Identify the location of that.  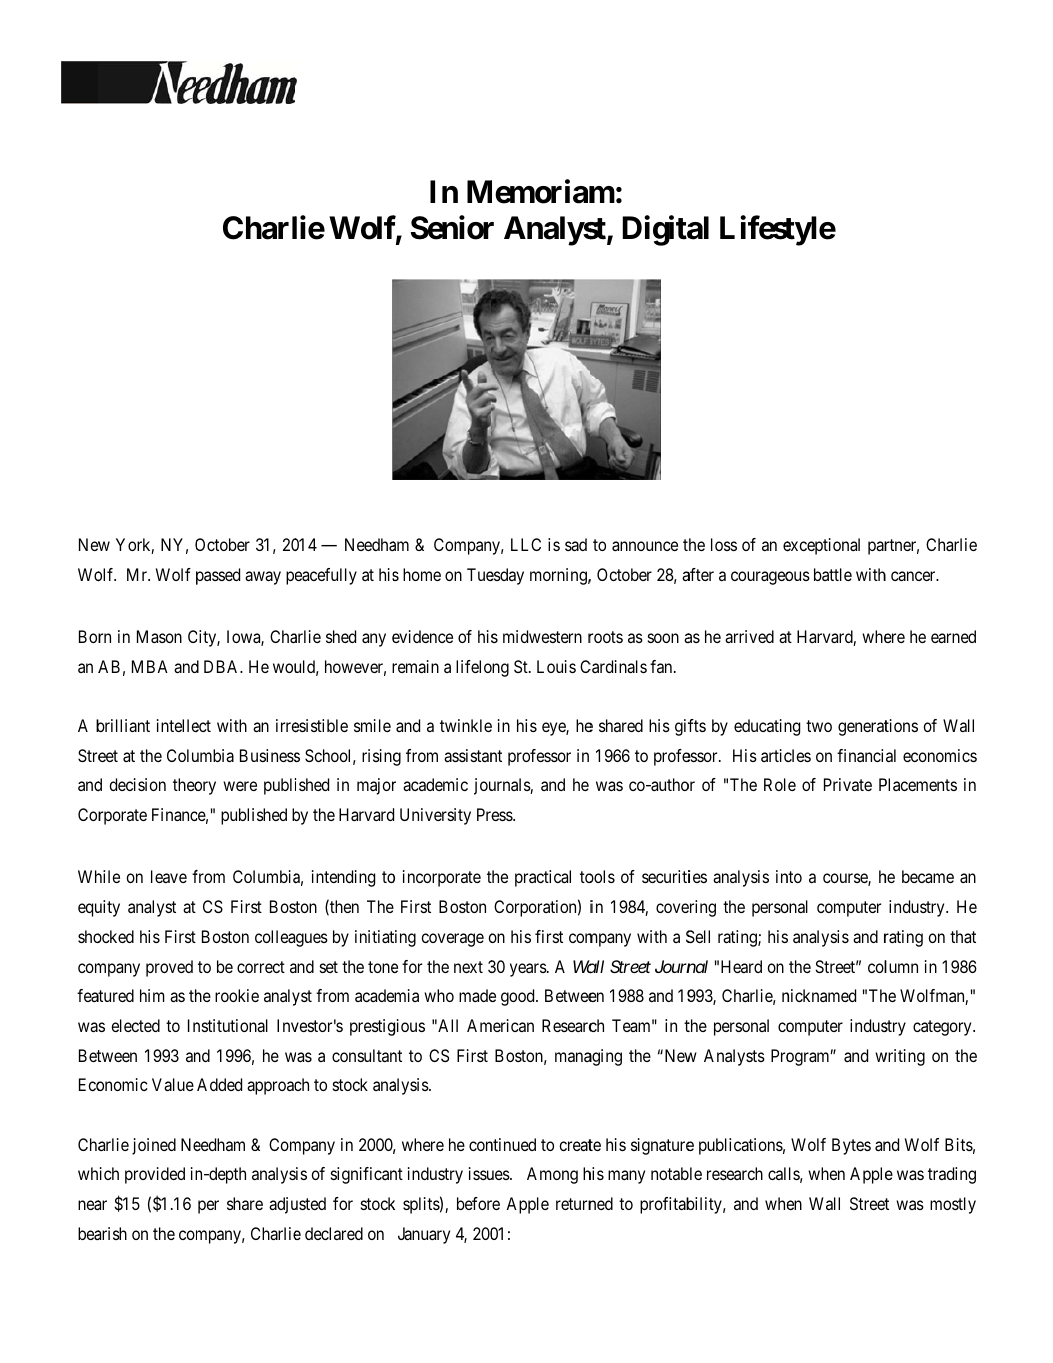
(963, 936).
